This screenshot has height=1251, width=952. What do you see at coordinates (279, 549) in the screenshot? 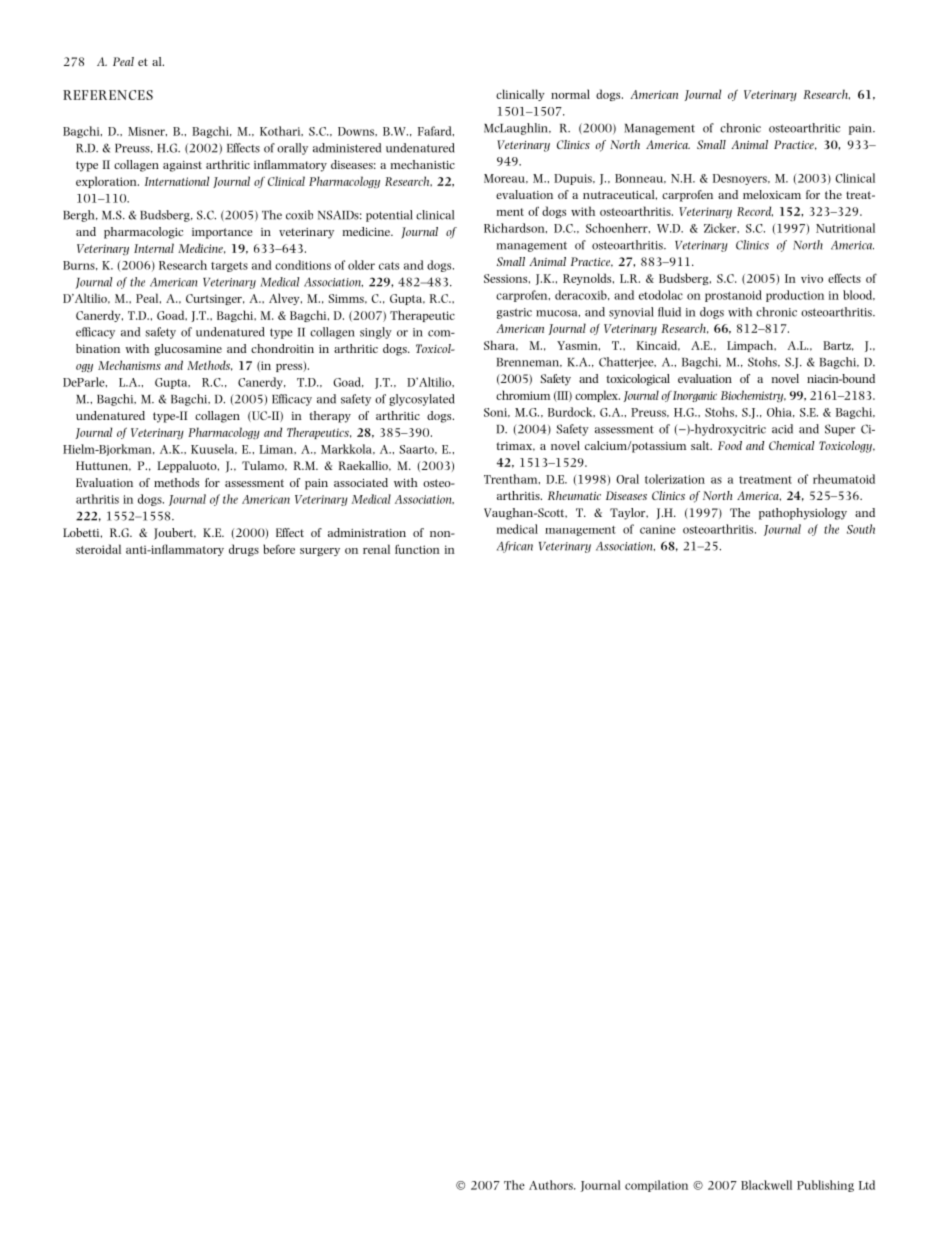
I see `before` at bounding box center [279, 549].
